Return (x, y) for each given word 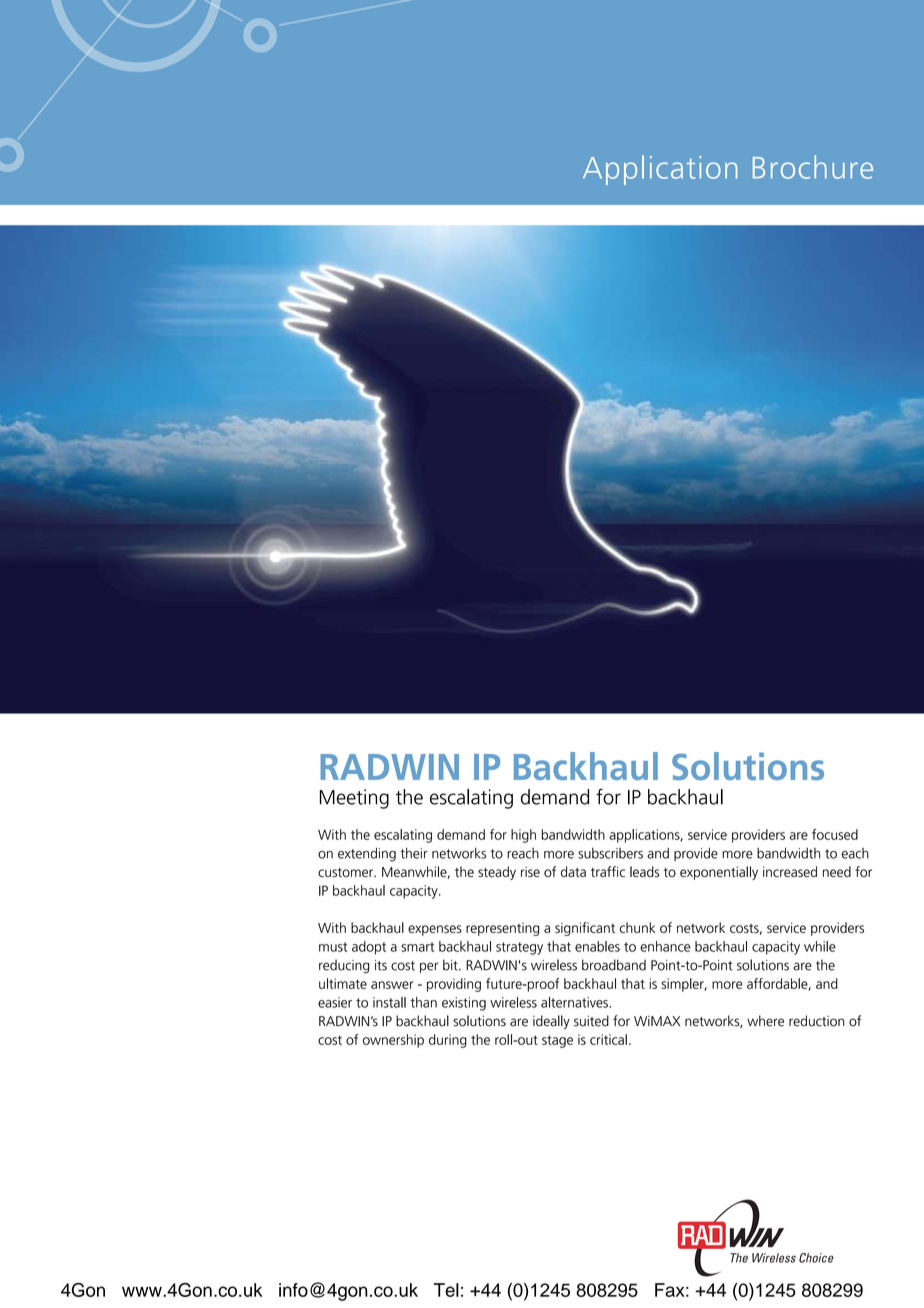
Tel (446, 1290)
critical (608, 1039)
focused (835, 834)
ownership (393, 1041)
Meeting (354, 799)
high (523, 836)
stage (557, 1041)
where (765, 1021)
